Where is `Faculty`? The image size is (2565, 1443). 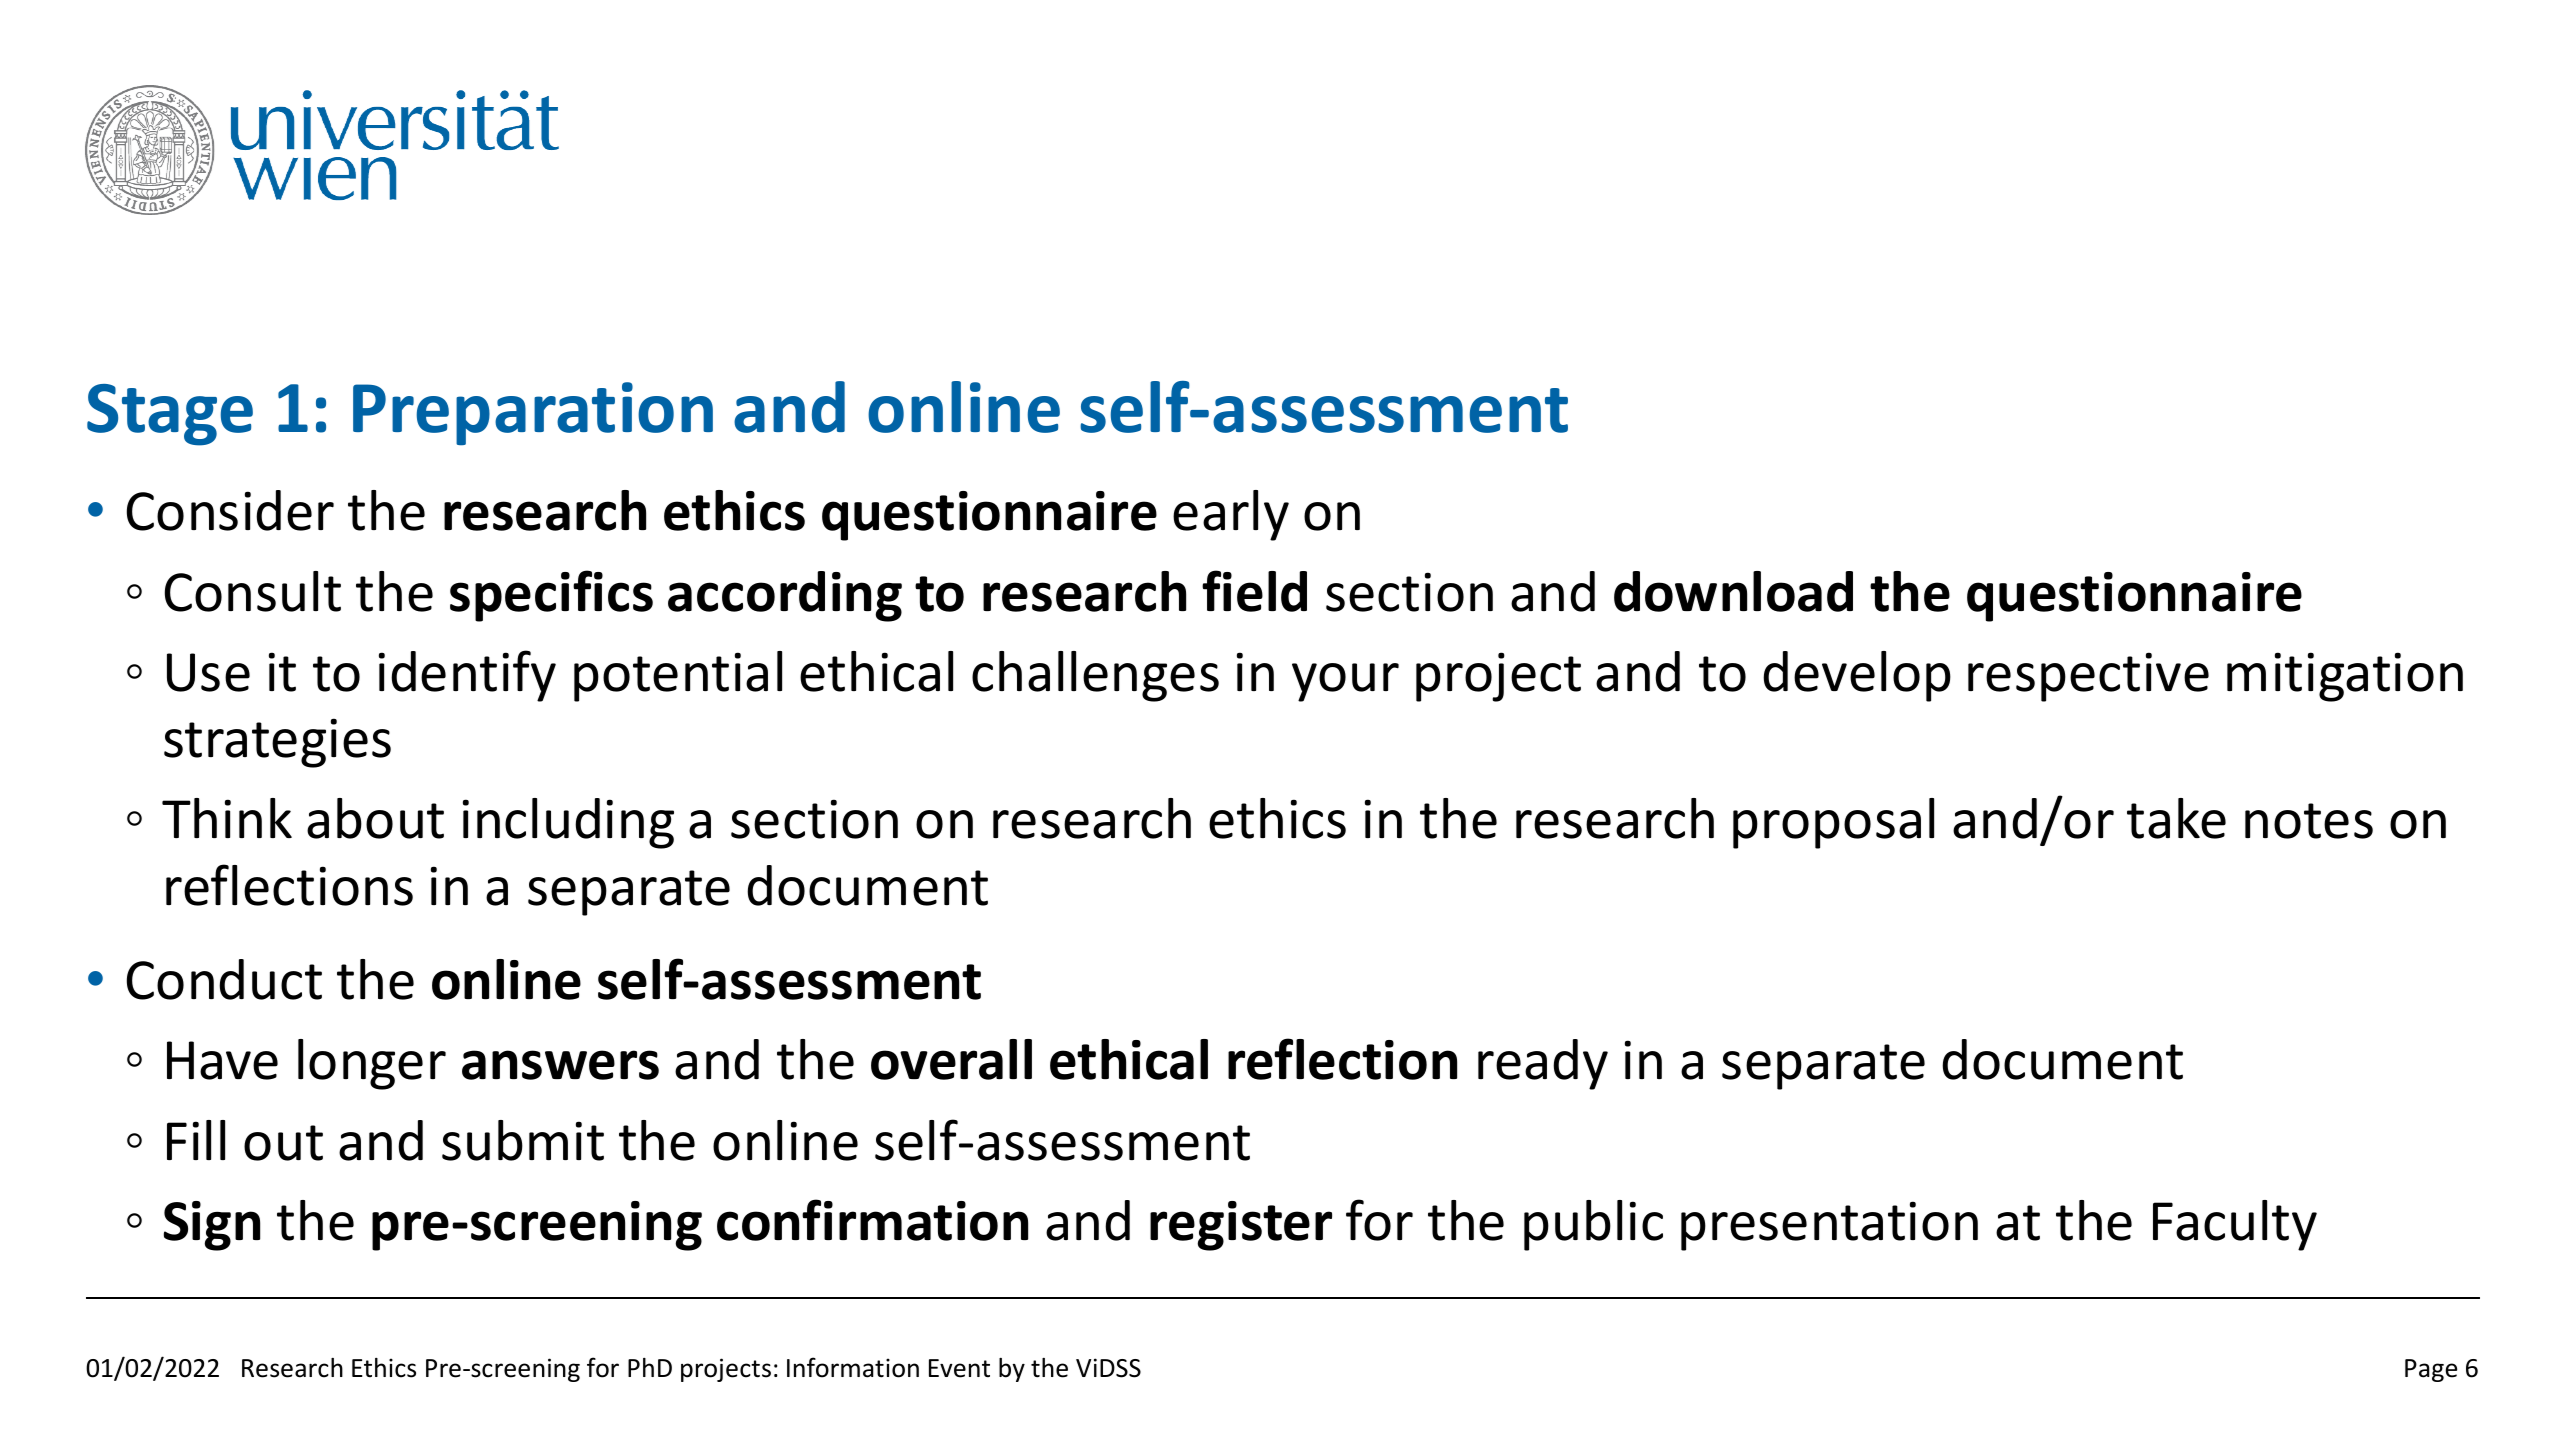 Faculty is located at coordinates (2235, 1225).
